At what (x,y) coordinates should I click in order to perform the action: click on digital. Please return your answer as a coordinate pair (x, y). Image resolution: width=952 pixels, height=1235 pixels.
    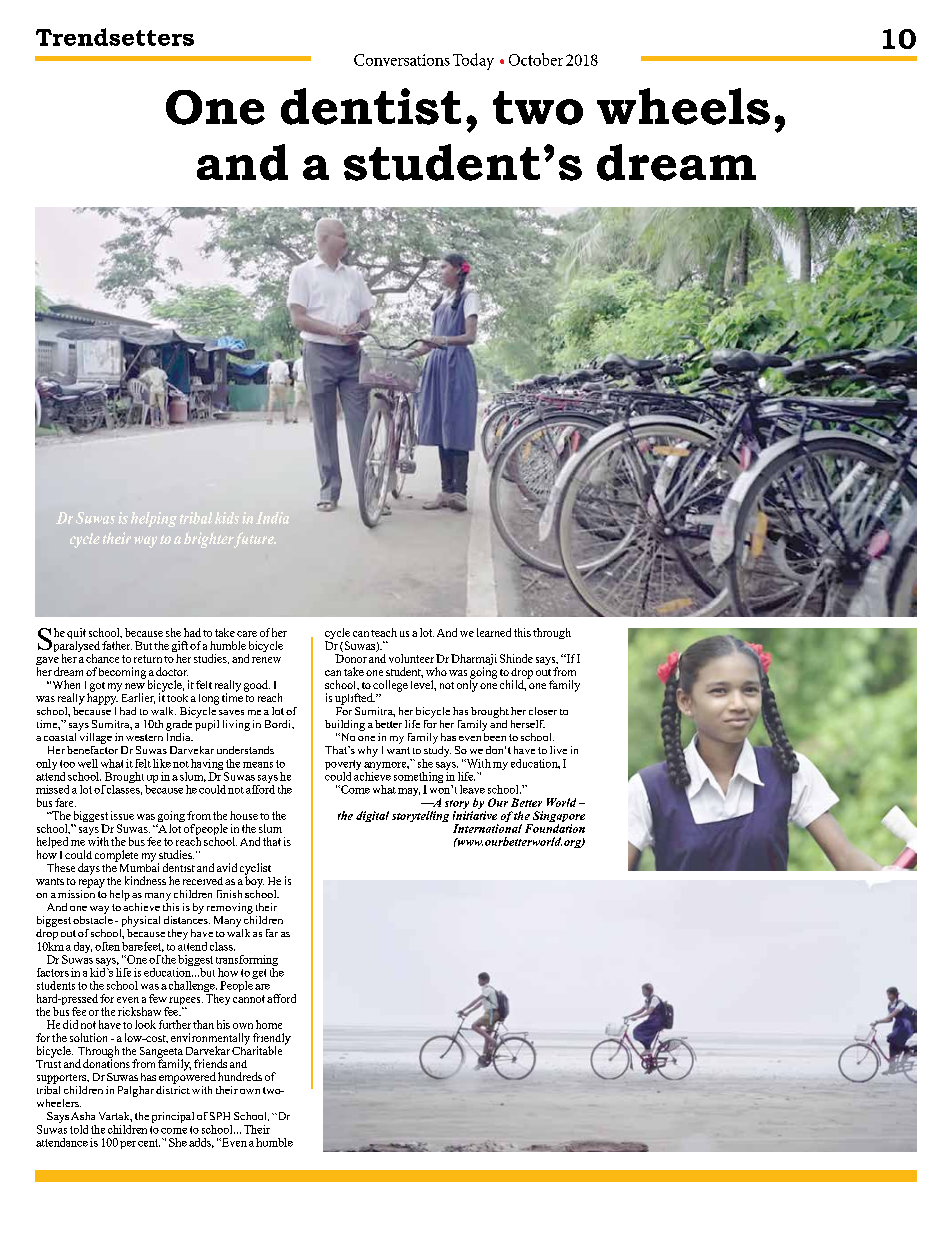
    Looking at the image, I should click on (372, 816).
